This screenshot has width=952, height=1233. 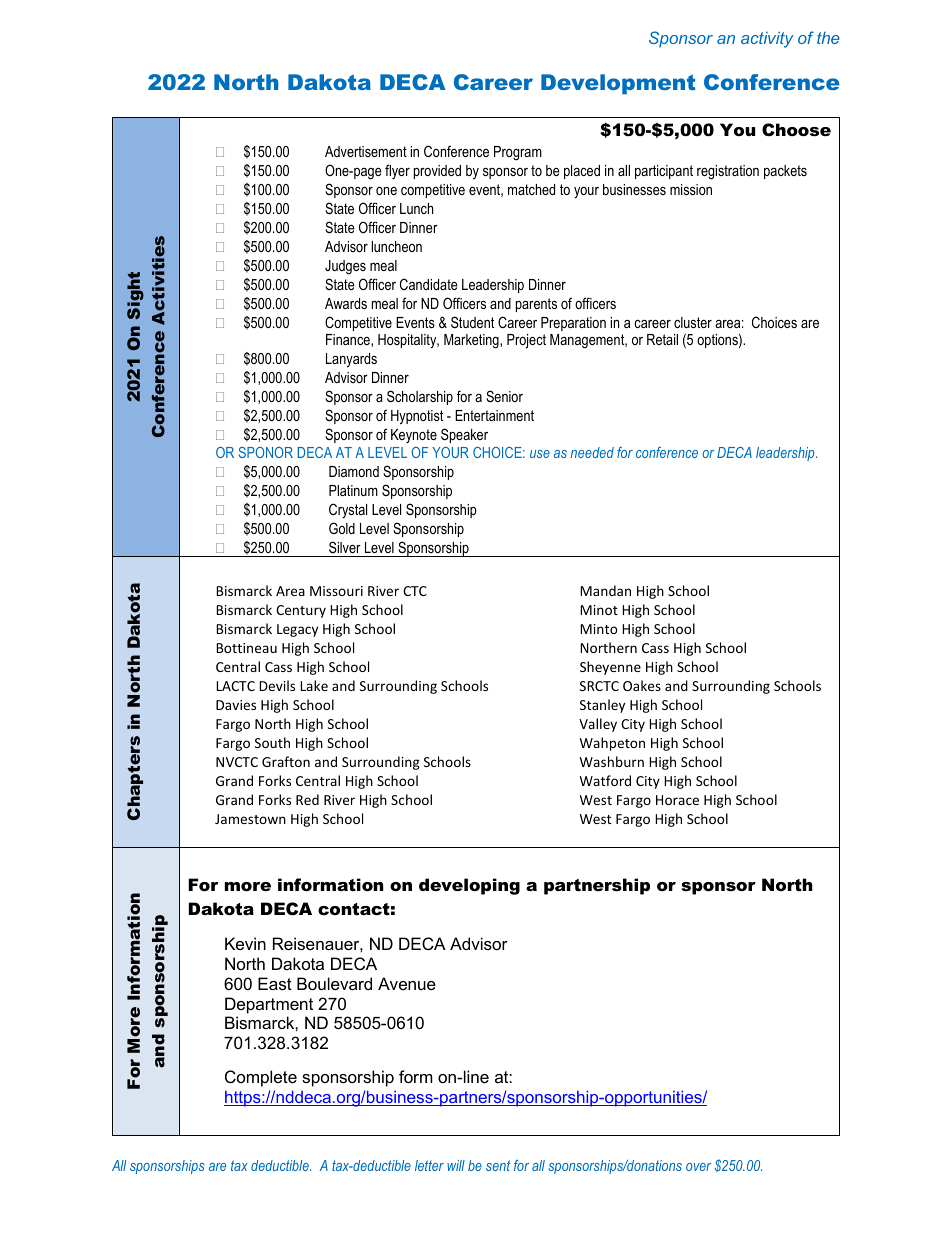 What do you see at coordinates (526, 341) in the screenshot?
I see `Project` at bounding box center [526, 341].
